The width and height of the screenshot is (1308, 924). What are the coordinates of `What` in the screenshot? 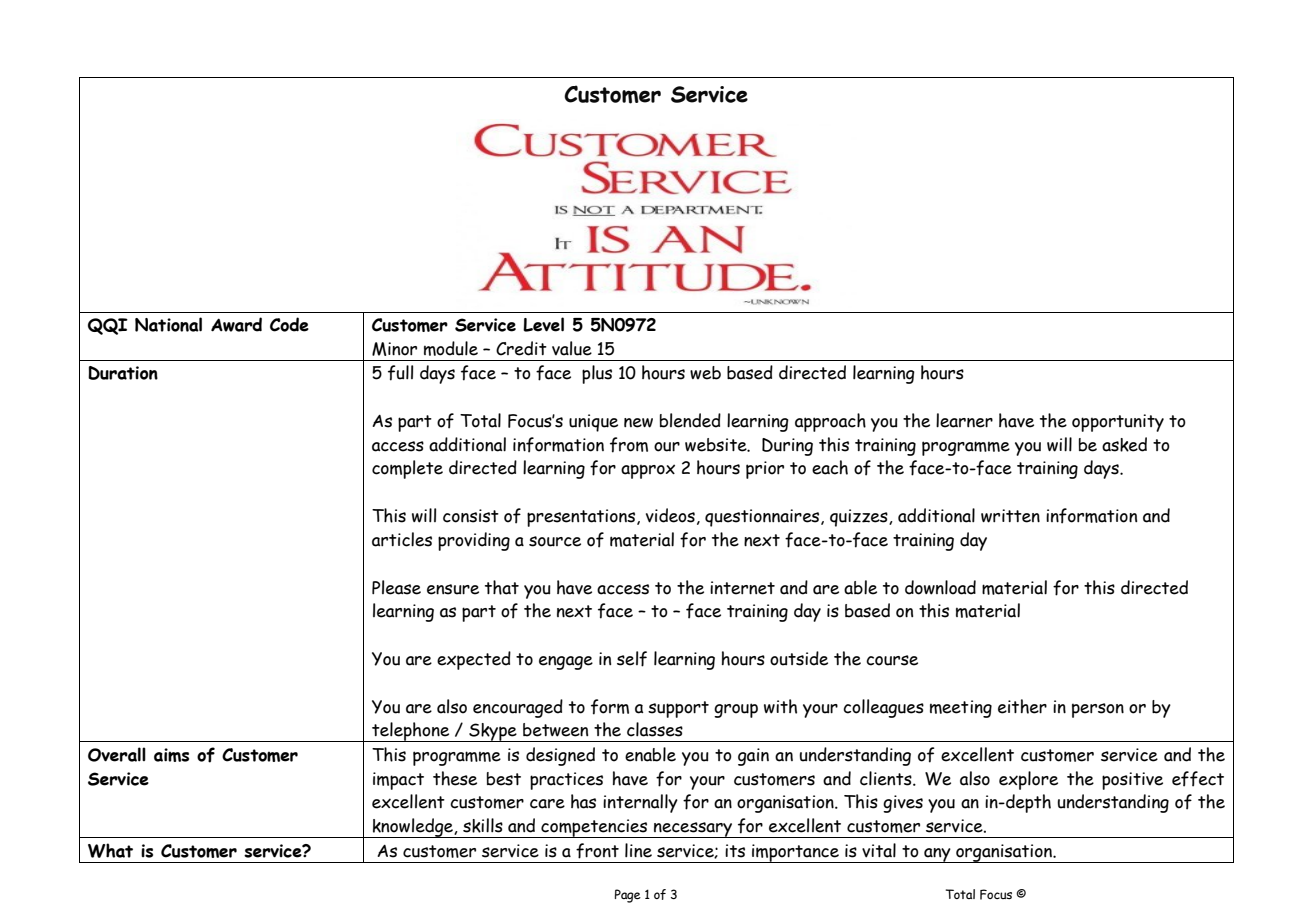 It's located at (110, 850).
